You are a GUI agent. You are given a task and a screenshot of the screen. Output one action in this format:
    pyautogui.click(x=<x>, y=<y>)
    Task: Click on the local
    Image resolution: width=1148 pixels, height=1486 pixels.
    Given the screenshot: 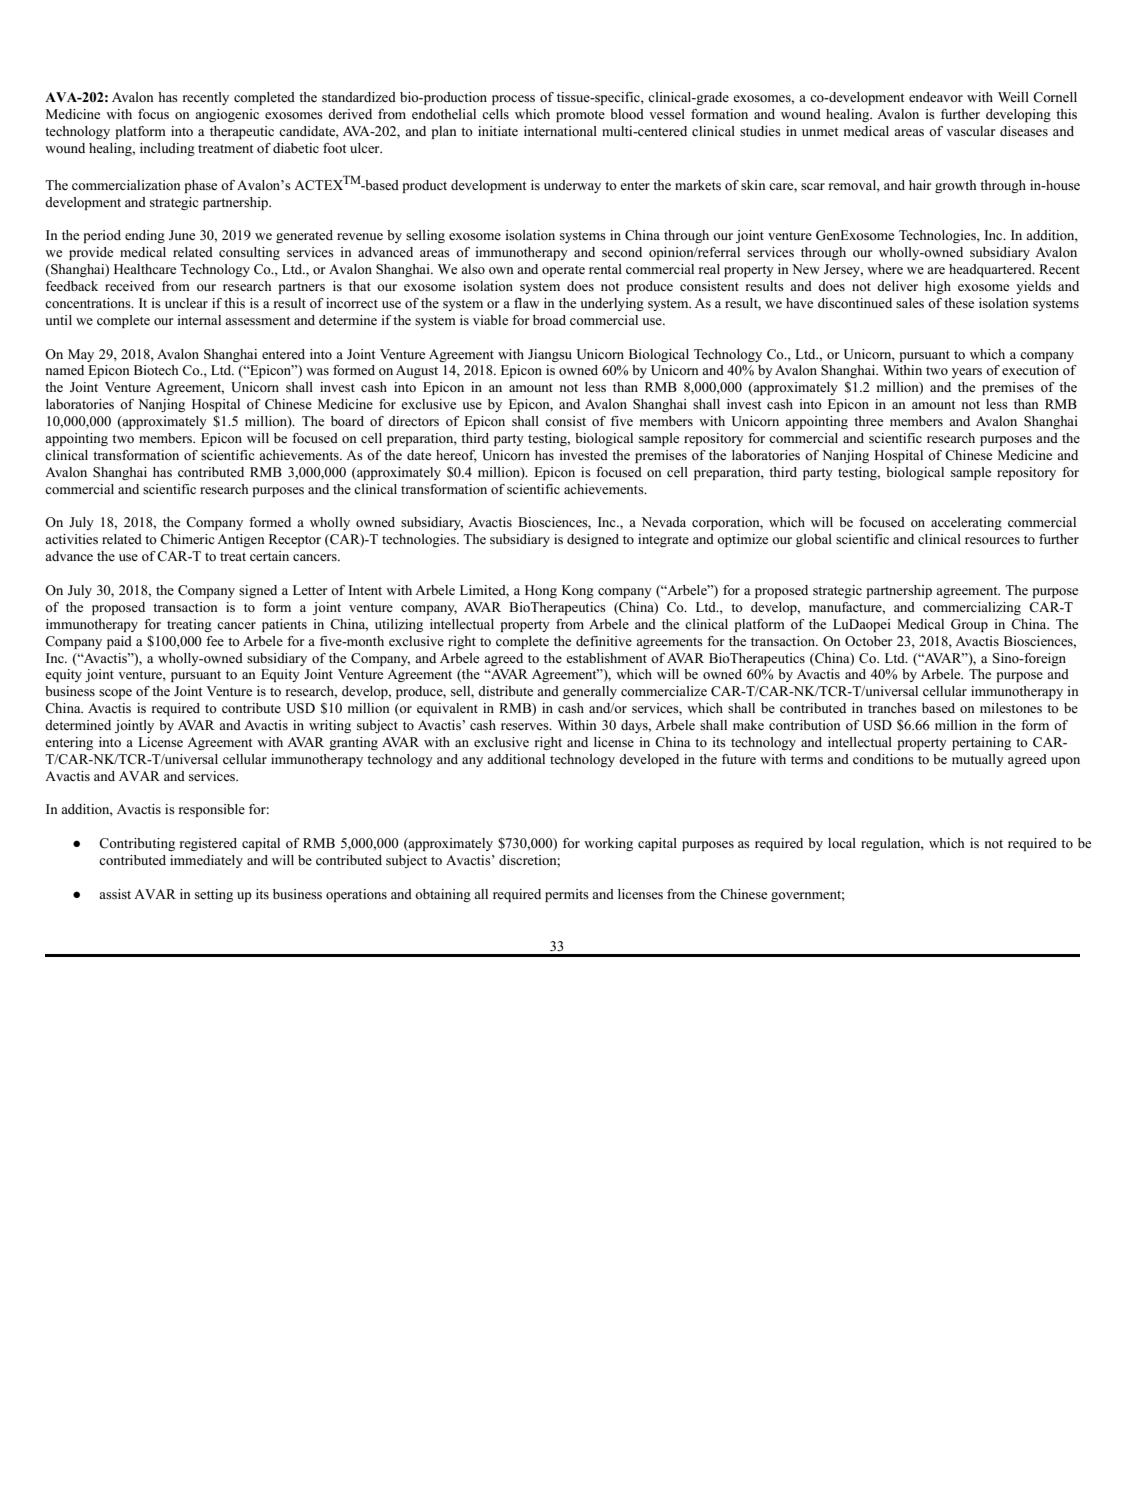 What is the action you would take?
    pyautogui.click(x=842, y=843)
